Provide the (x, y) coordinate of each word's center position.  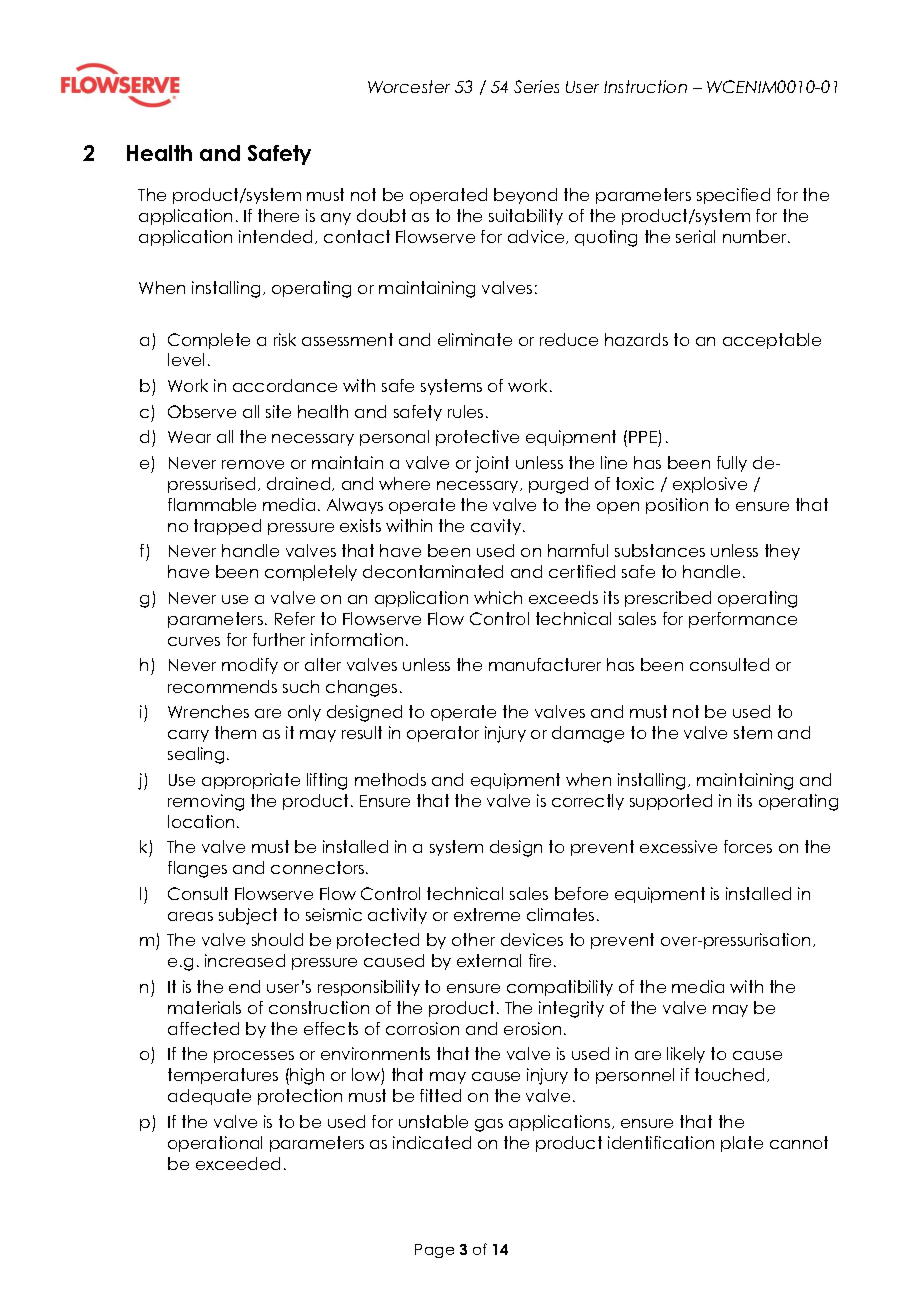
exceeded (238, 1163)
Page (434, 1251)
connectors (317, 867)
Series (536, 86)
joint (492, 464)
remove (253, 464)
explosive (710, 485)
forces (748, 846)
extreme (487, 914)
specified (733, 196)
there (278, 215)
